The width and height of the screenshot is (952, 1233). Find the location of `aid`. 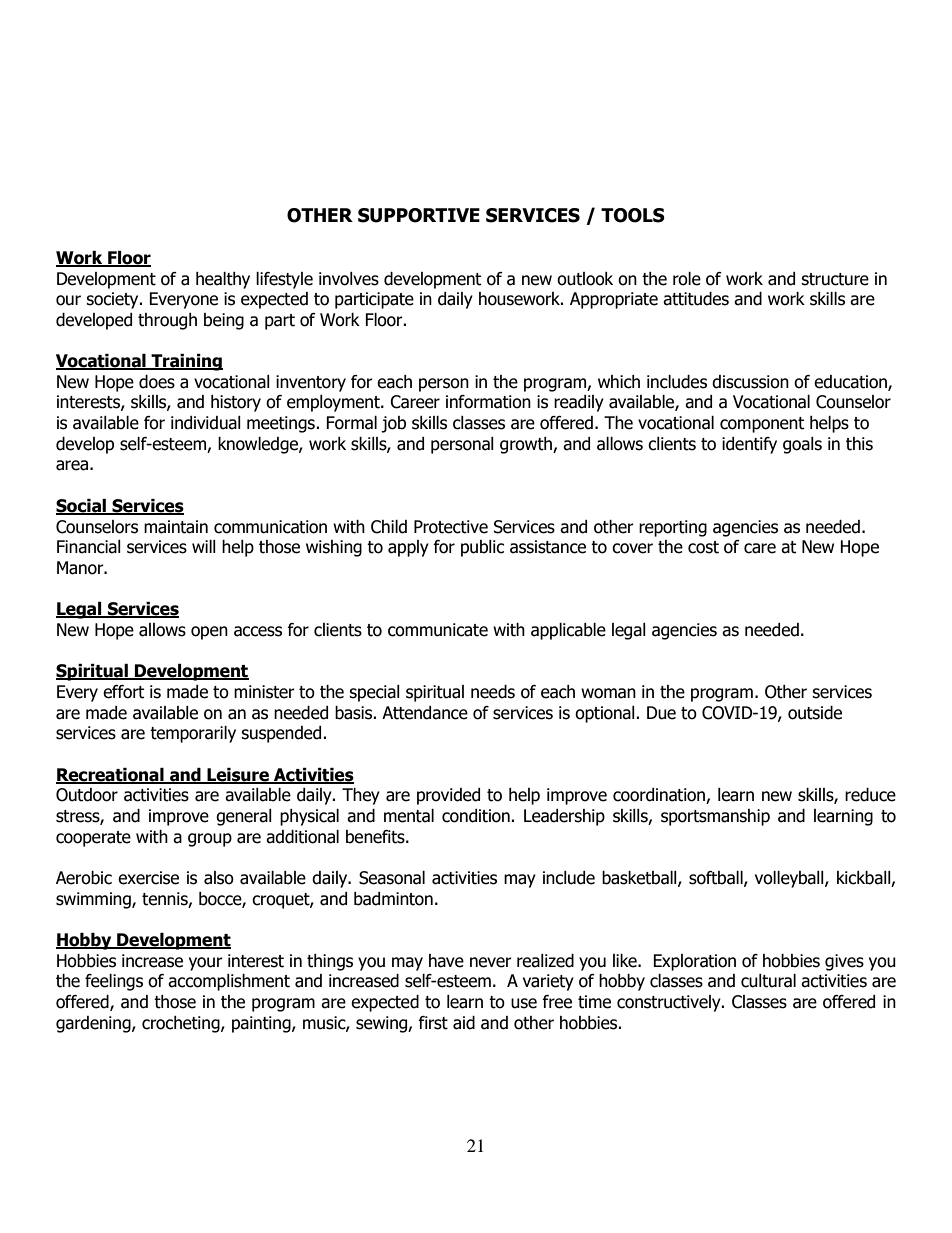

aid is located at coordinates (464, 1023).
